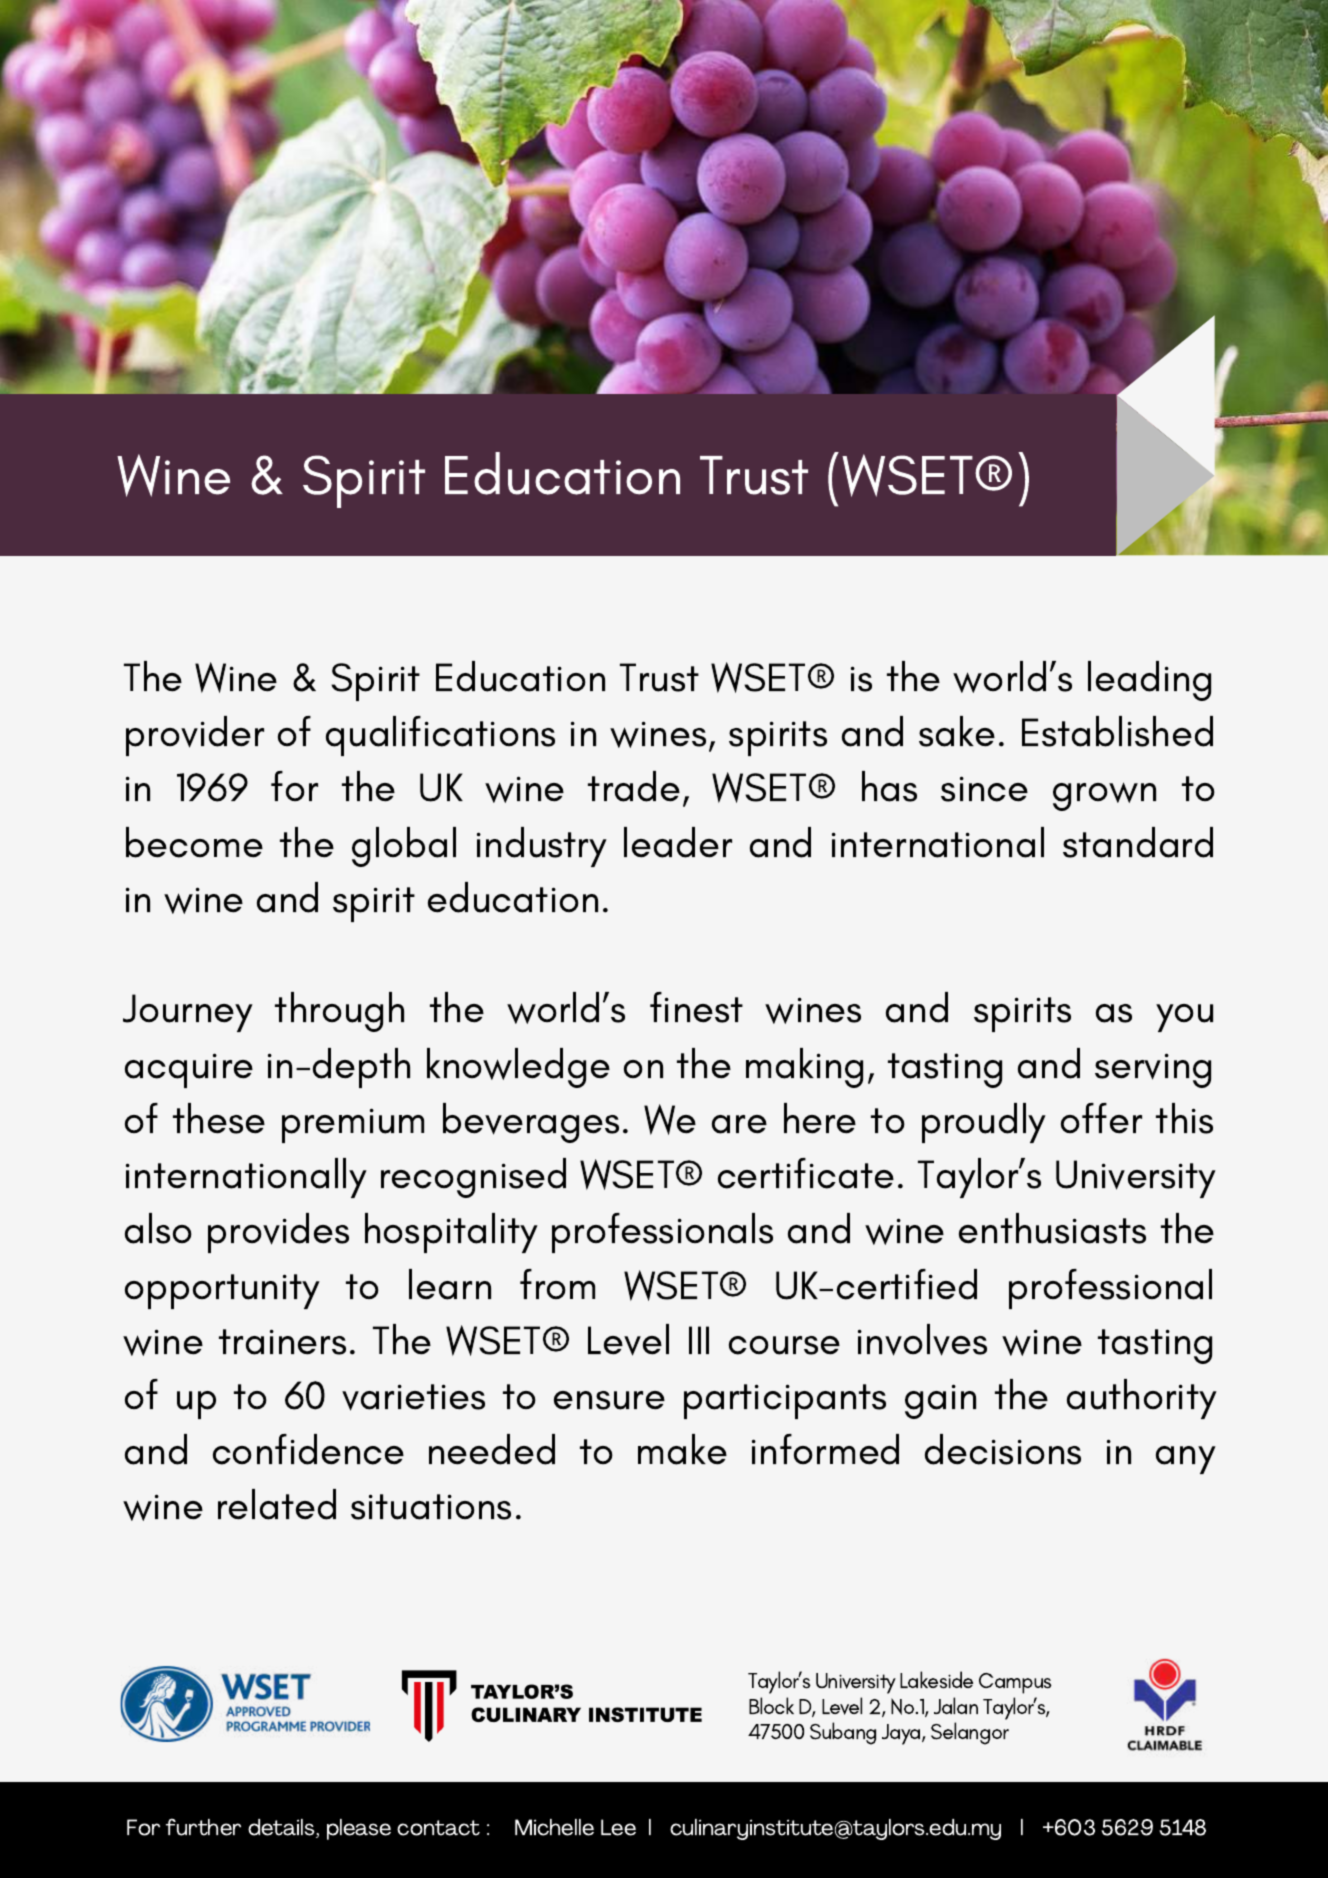 This screenshot has height=1878, width=1328. What do you see at coordinates (195, 736) in the screenshot?
I see `provider` at bounding box center [195, 736].
